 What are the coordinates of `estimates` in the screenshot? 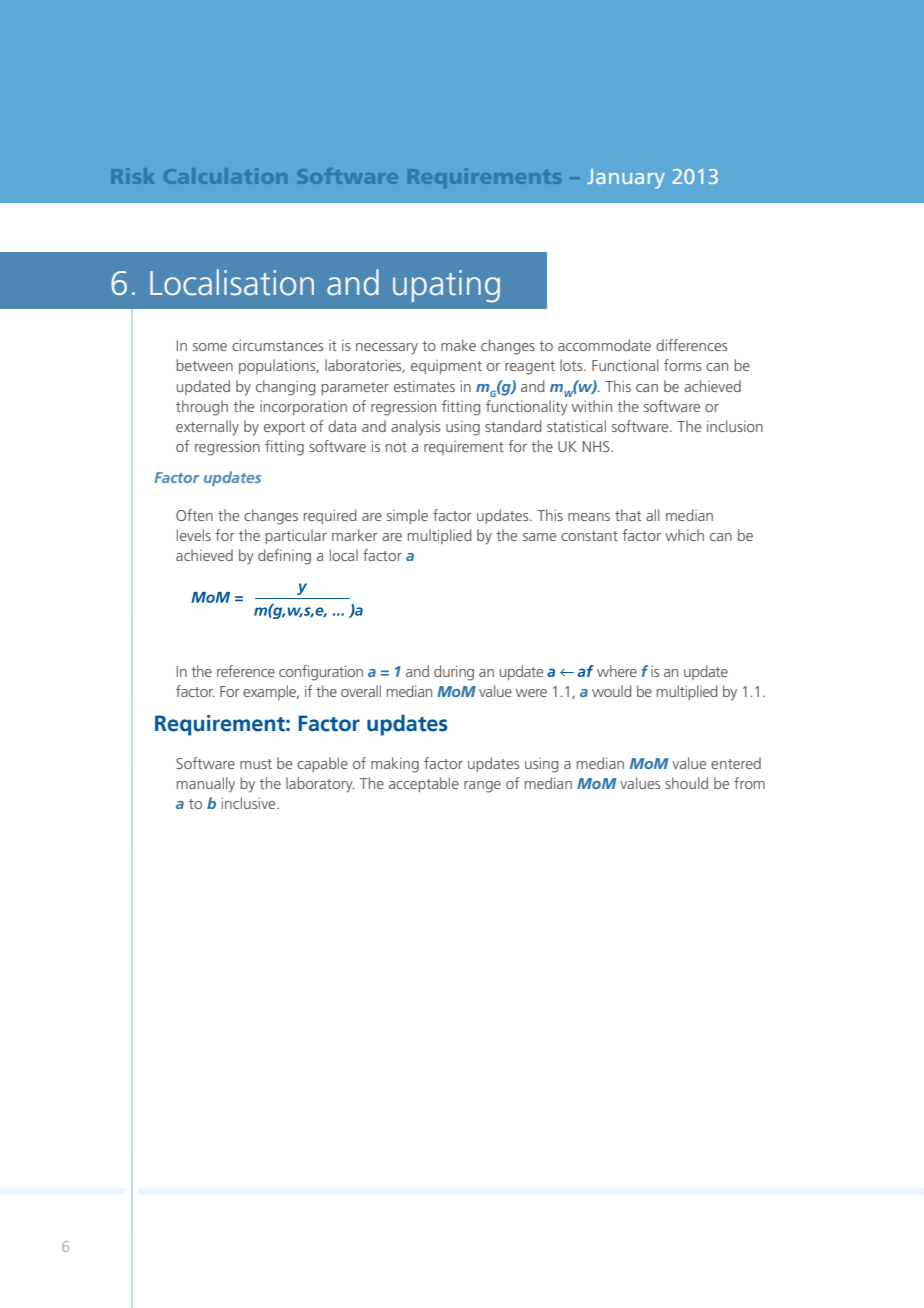 It's located at (424, 386).
